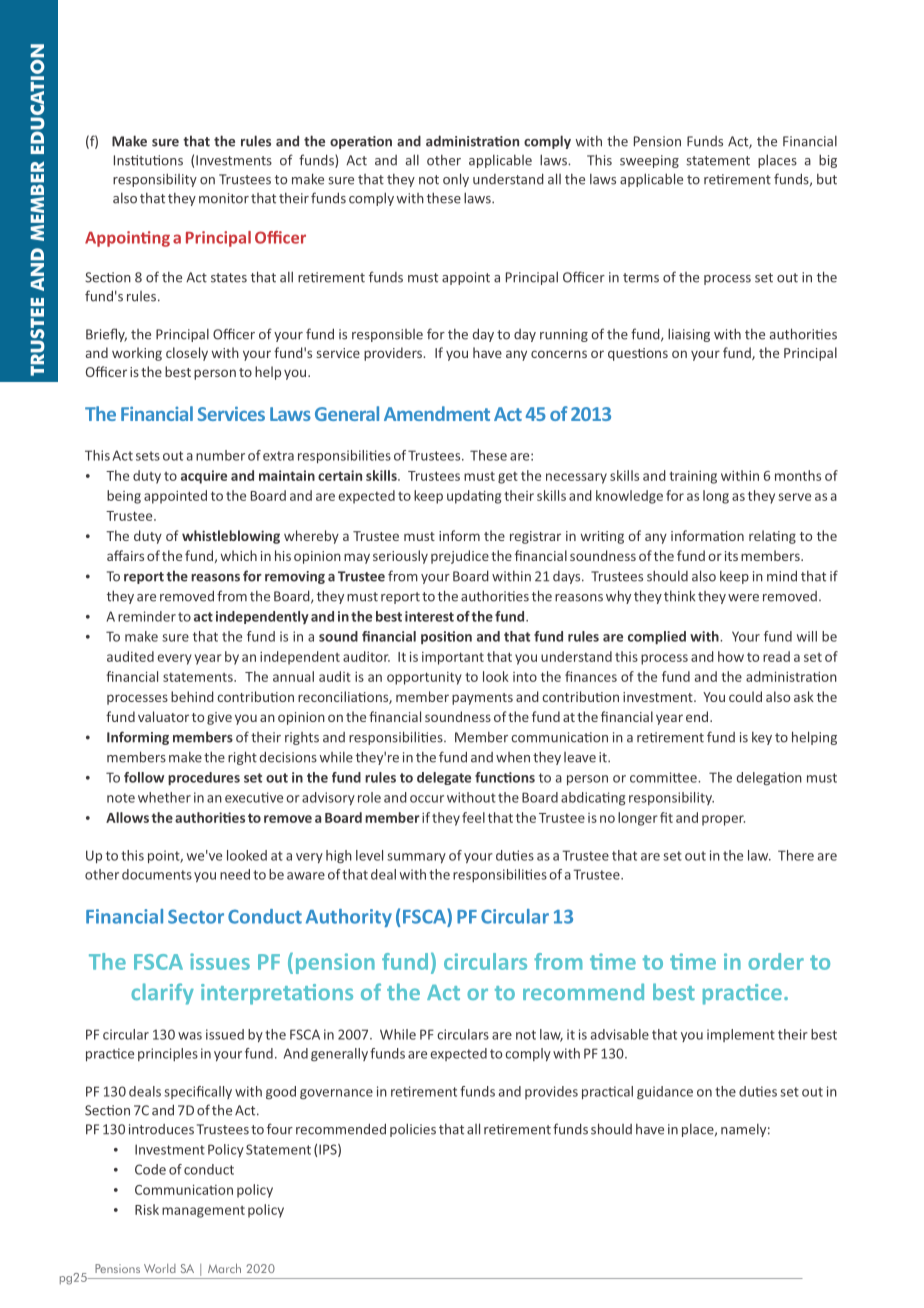  Describe the element at coordinates (460, 557) in the image. I see `prejudice` at that location.
